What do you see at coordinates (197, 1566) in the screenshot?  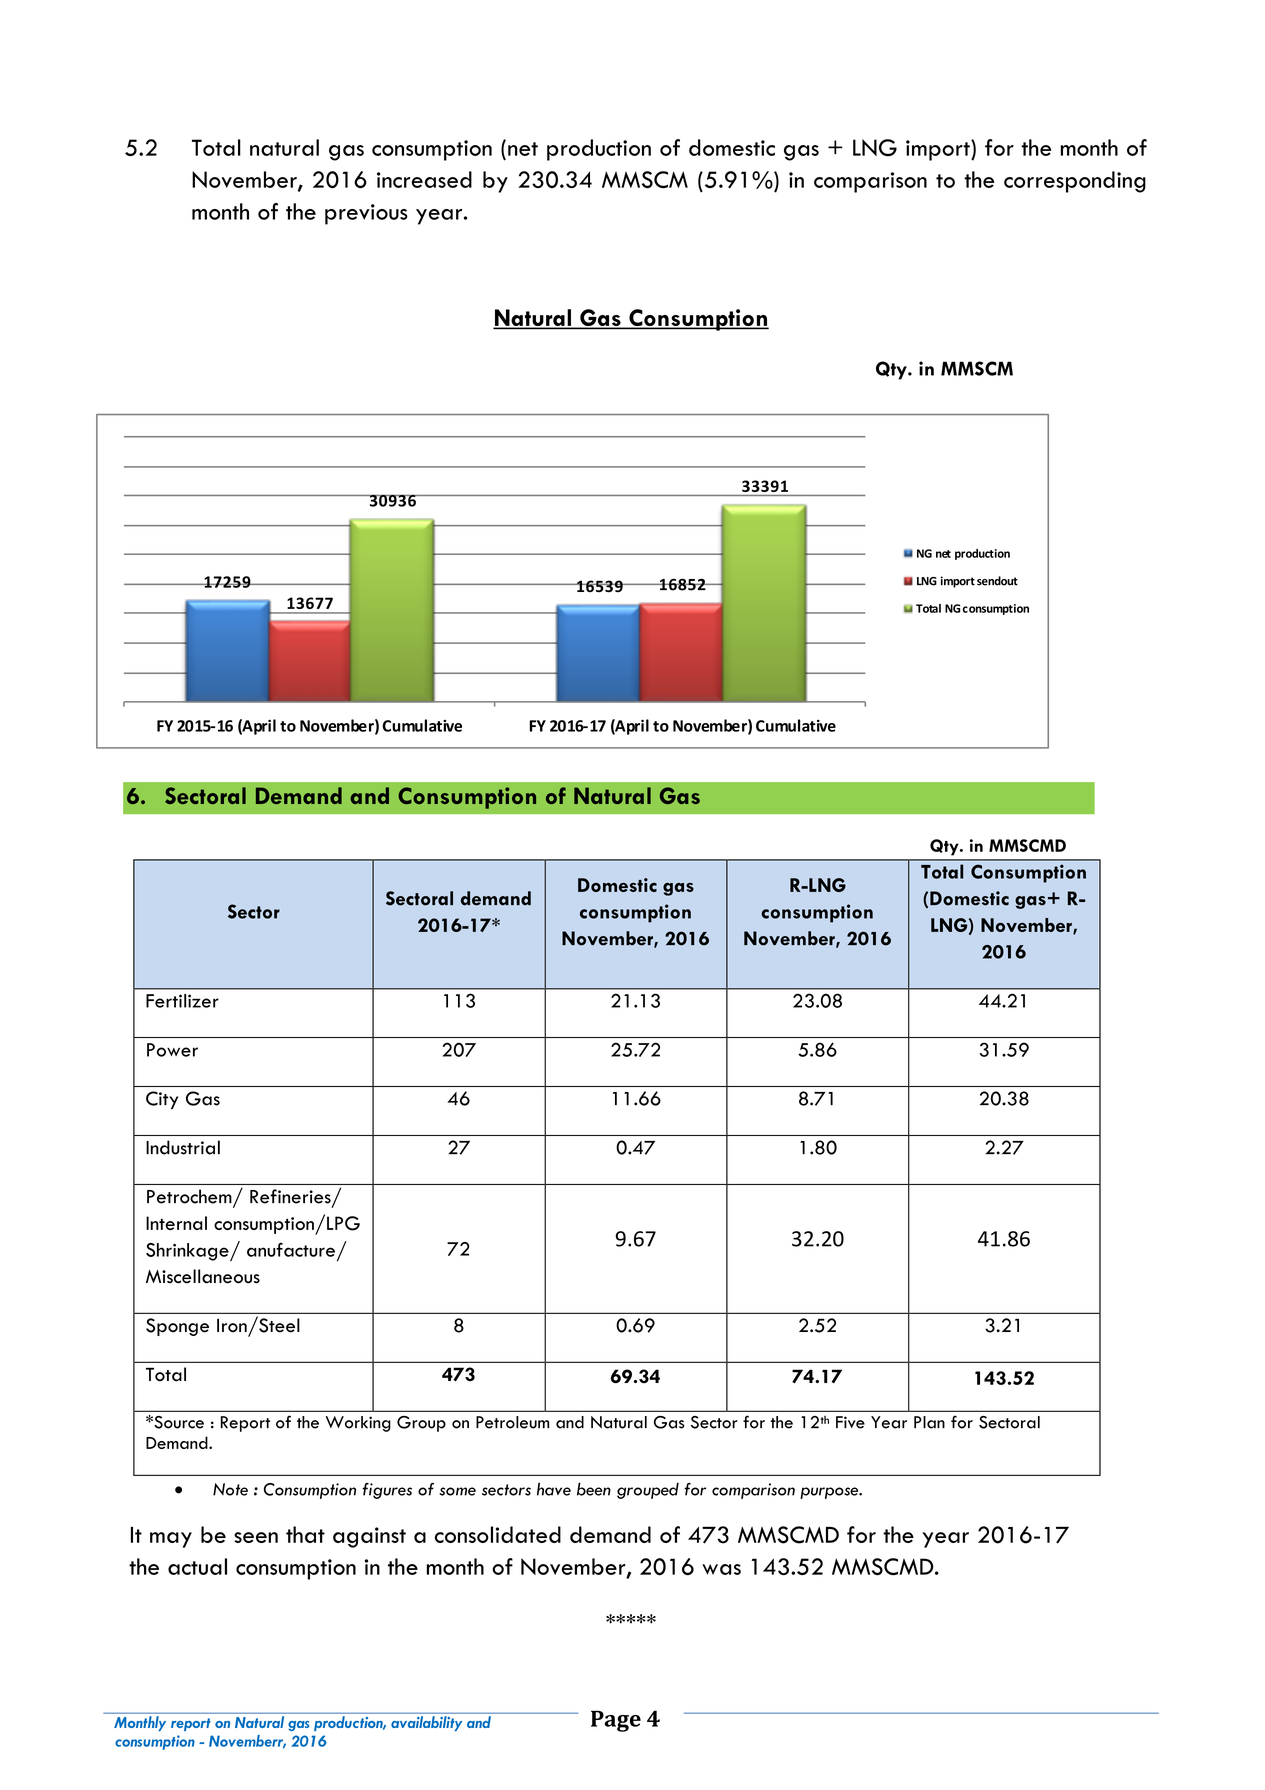 I see `actual` at bounding box center [197, 1566].
